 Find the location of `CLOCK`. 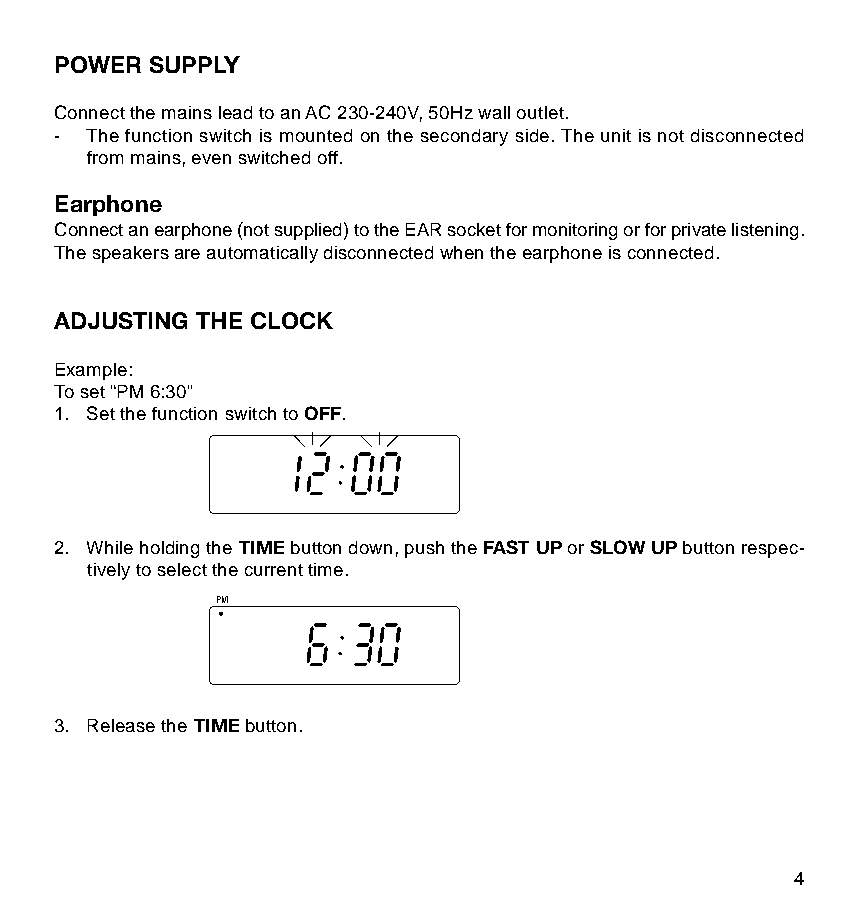

CLOCK is located at coordinates (292, 320).
